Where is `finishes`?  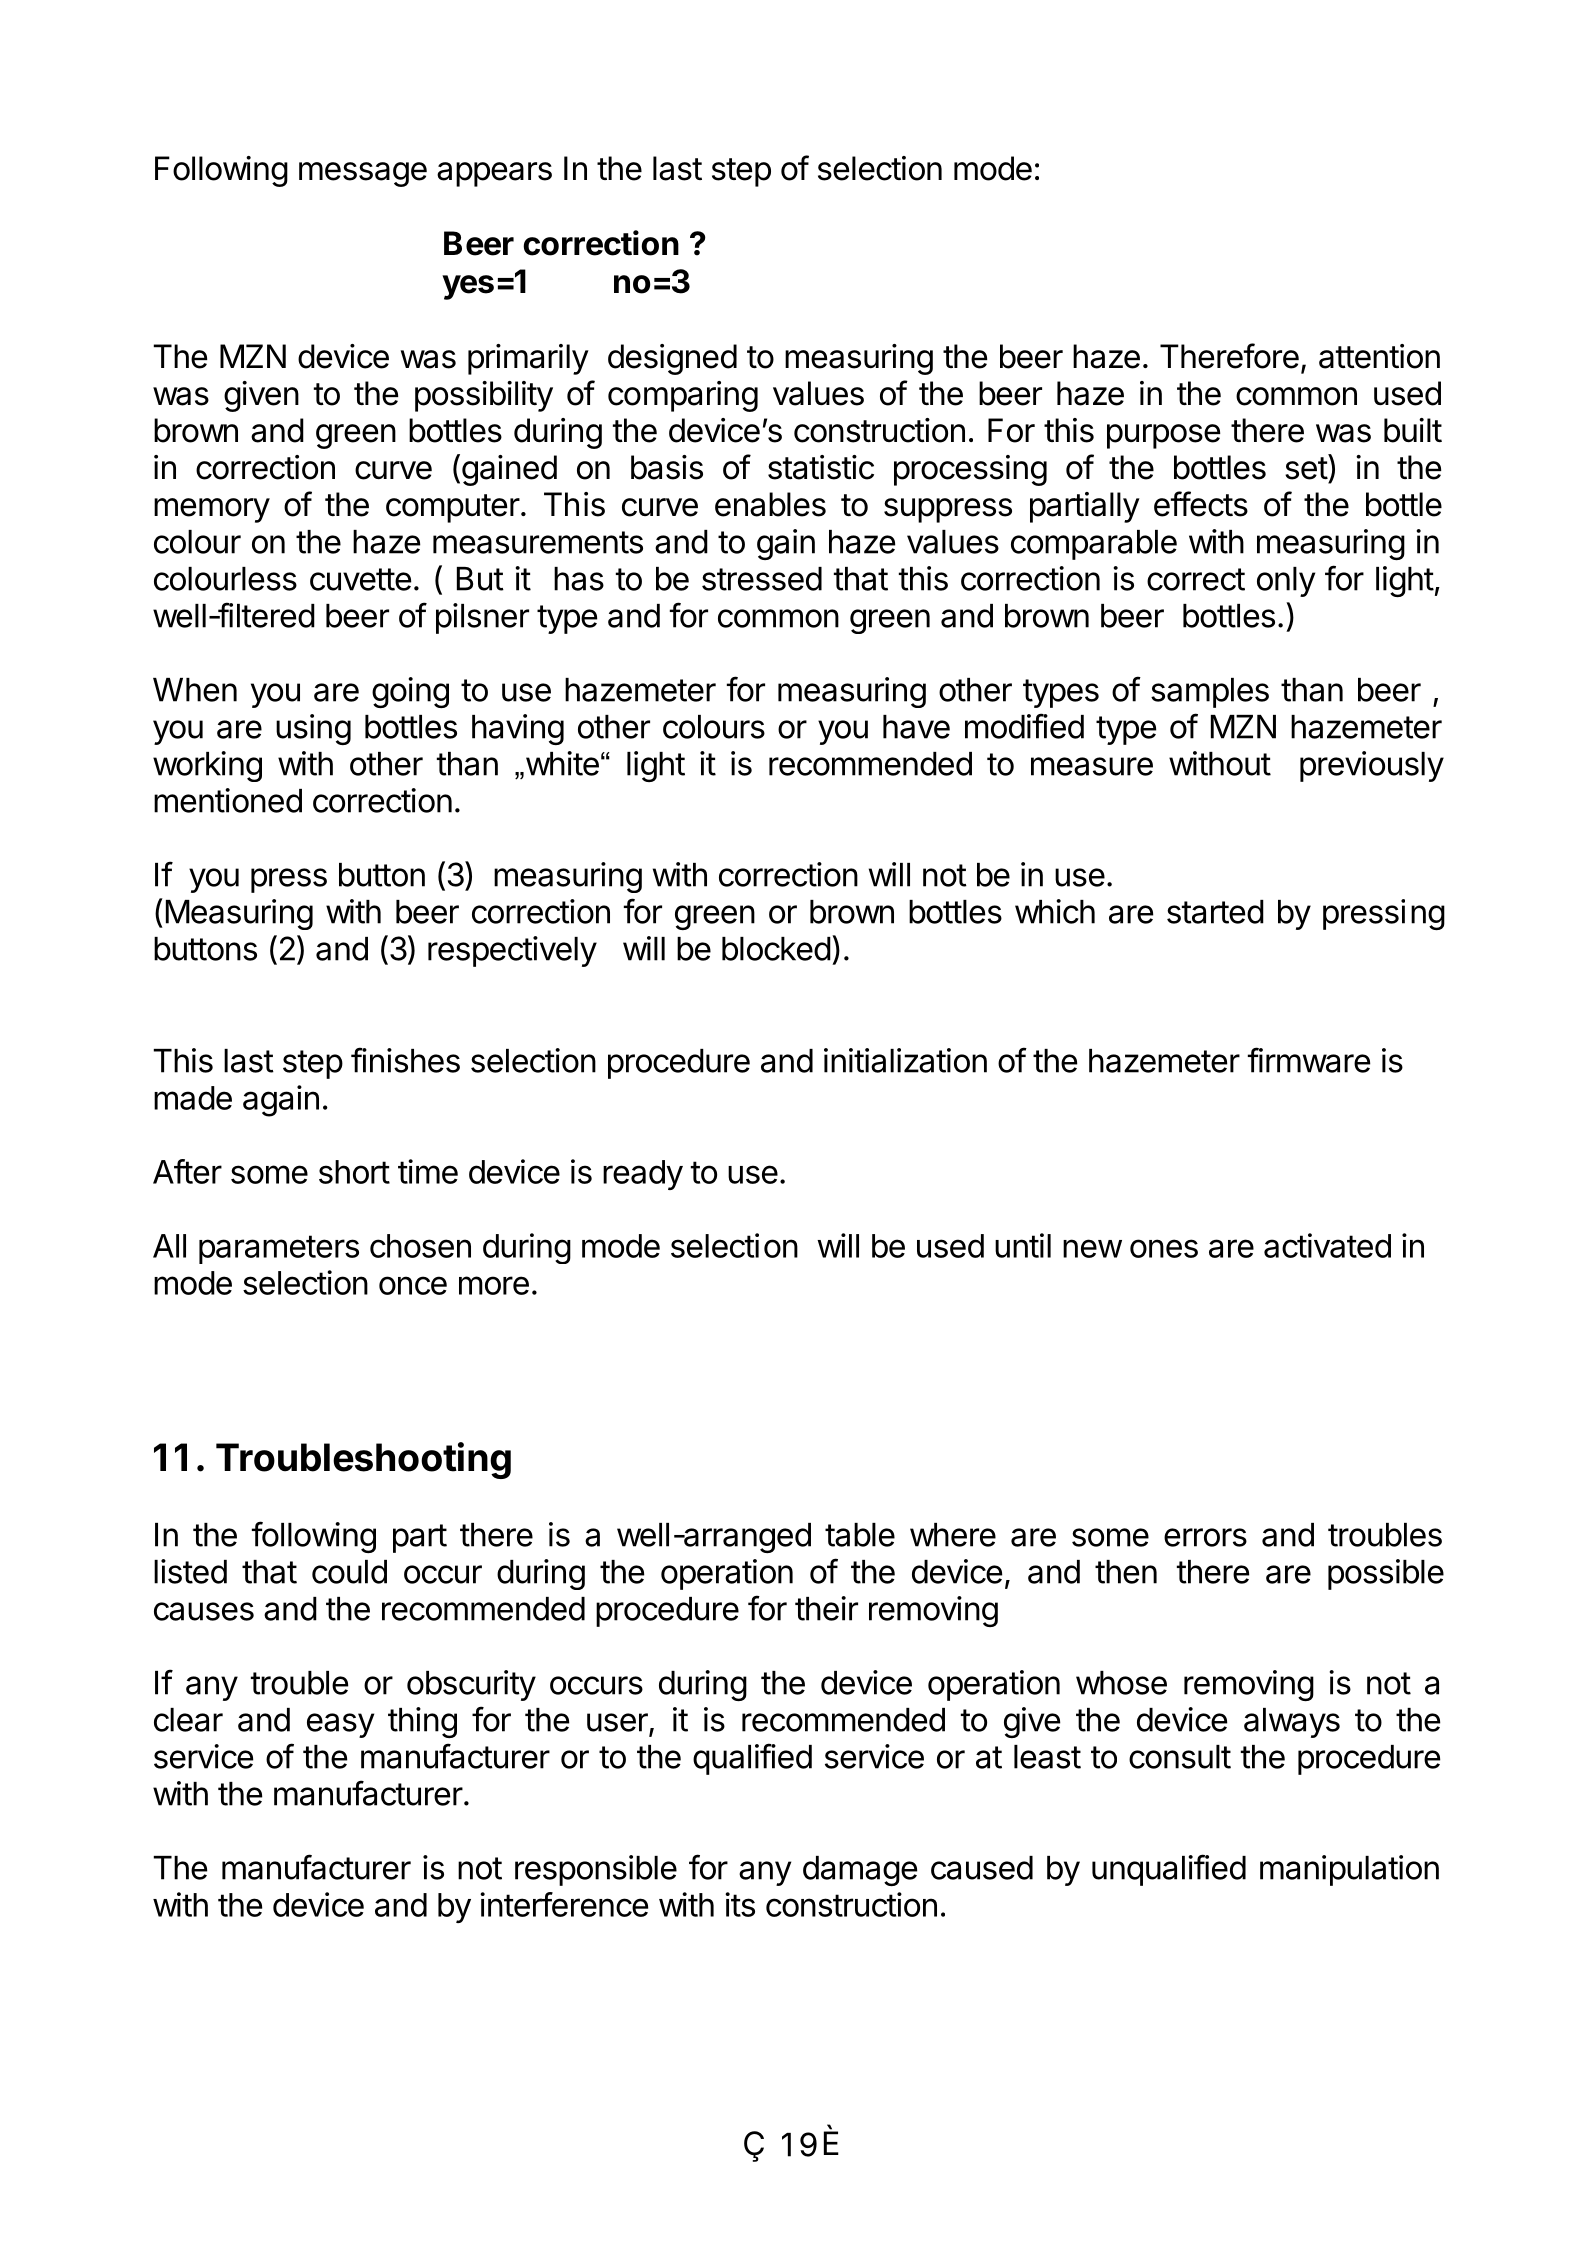
finishes is located at coordinates (405, 1060).
